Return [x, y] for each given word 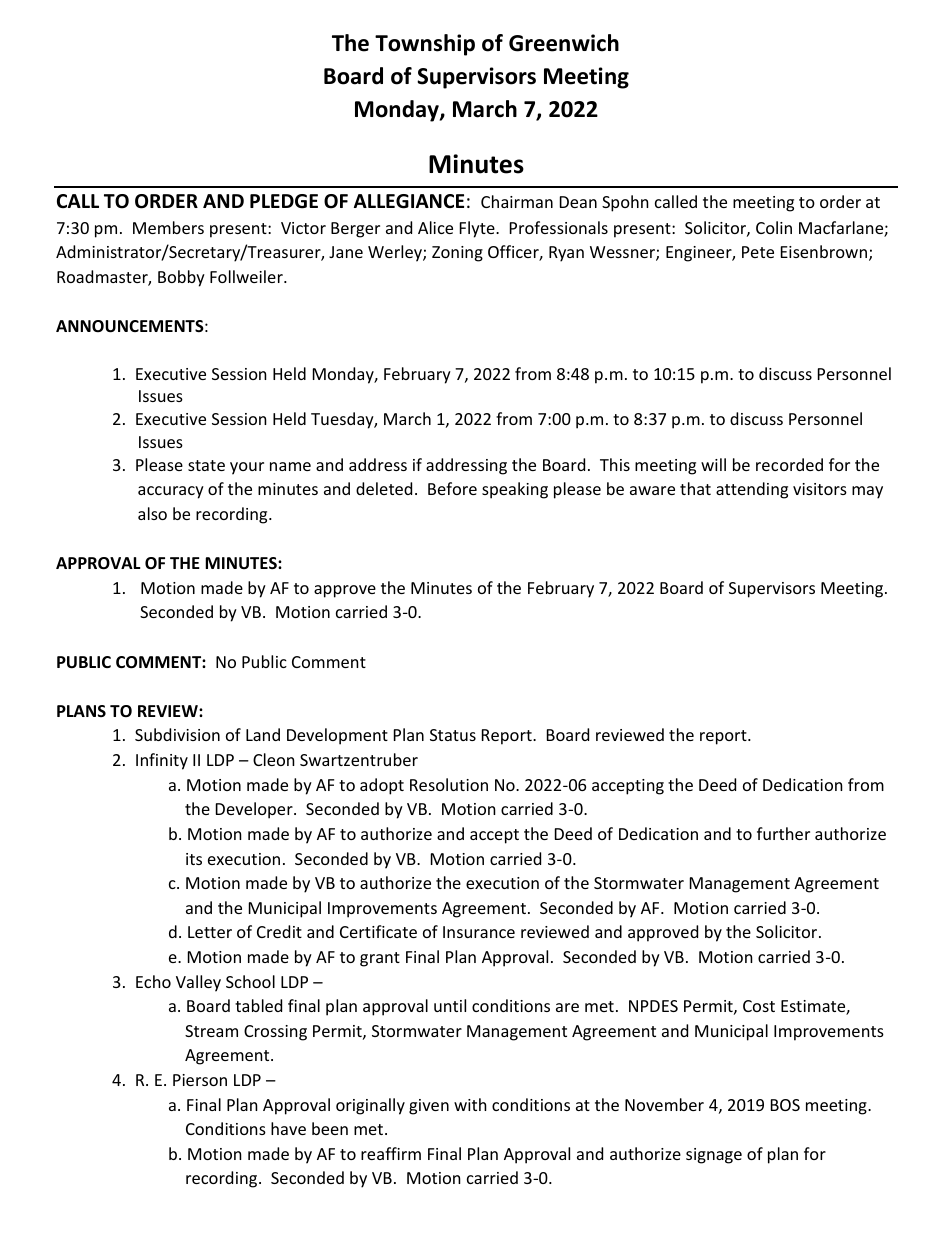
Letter [210, 932]
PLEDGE [284, 201]
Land [263, 734]
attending [752, 490]
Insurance [479, 932]
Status [453, 735]
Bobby [181, 278]
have [288, 1128]
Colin [774, 227]
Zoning [457, 254]
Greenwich [564, 43]
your [247, 468]
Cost [759, 1006]
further [783, 833]
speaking [515, 490]
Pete [758, 252]
